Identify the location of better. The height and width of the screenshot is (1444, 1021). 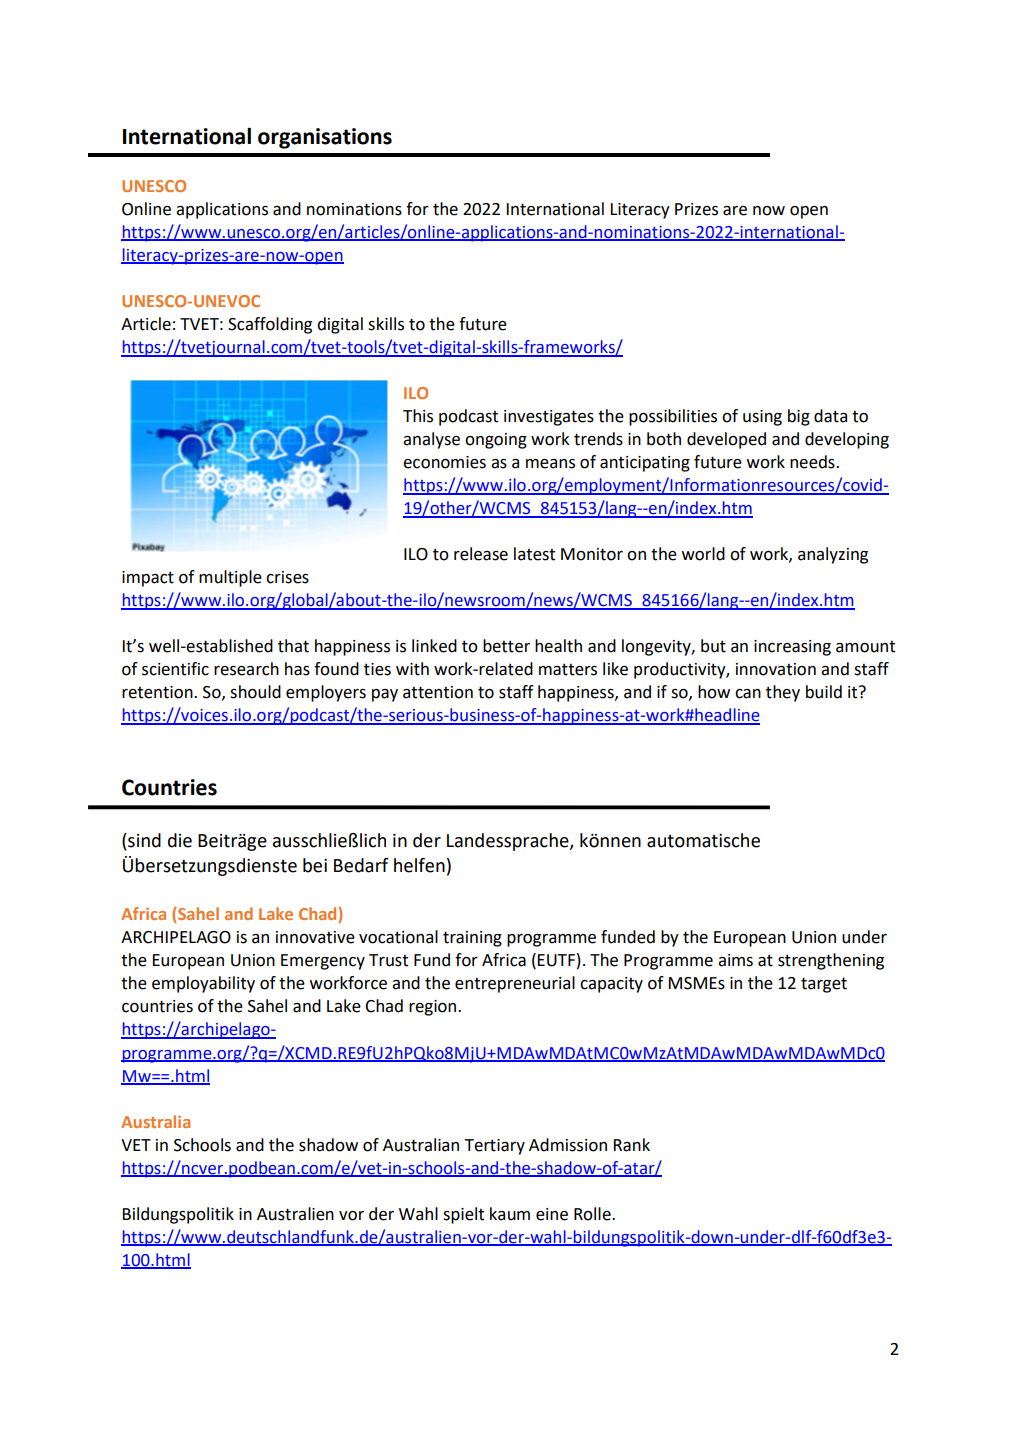
(506, 646).
